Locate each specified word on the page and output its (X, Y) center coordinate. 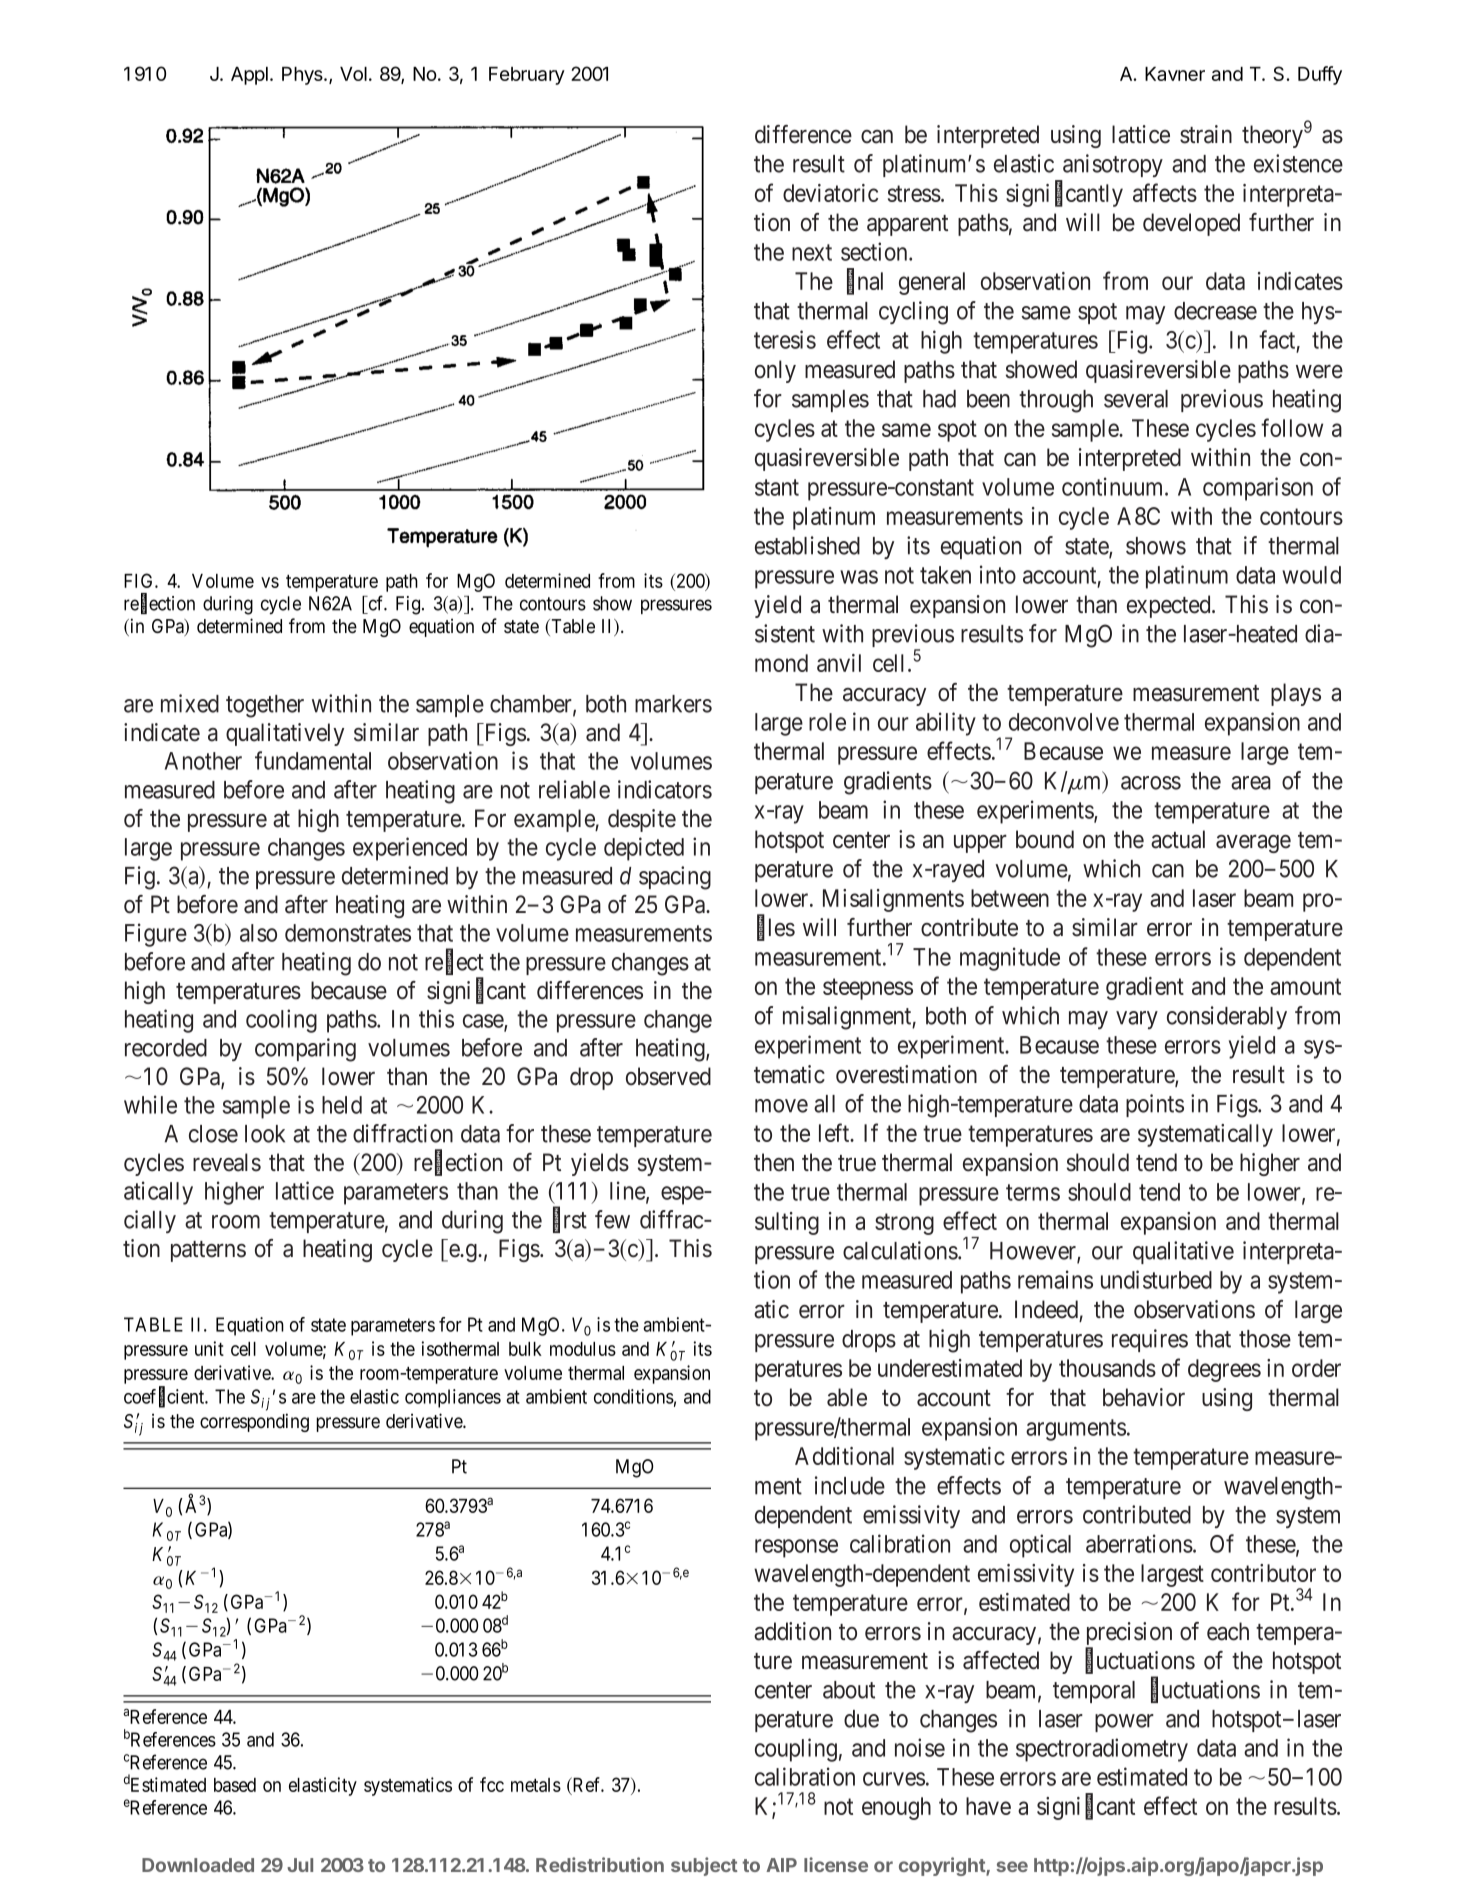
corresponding (254, 1422)
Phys (303, 76)
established (807, 545)
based (235, 1785)
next (812, 252)
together (265, 706)
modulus (583, 1349)
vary (1137, 1020)
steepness (868, 989)
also (258, 933)
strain (1206, 134)
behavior (1144, 1397)
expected (1170, 606)
